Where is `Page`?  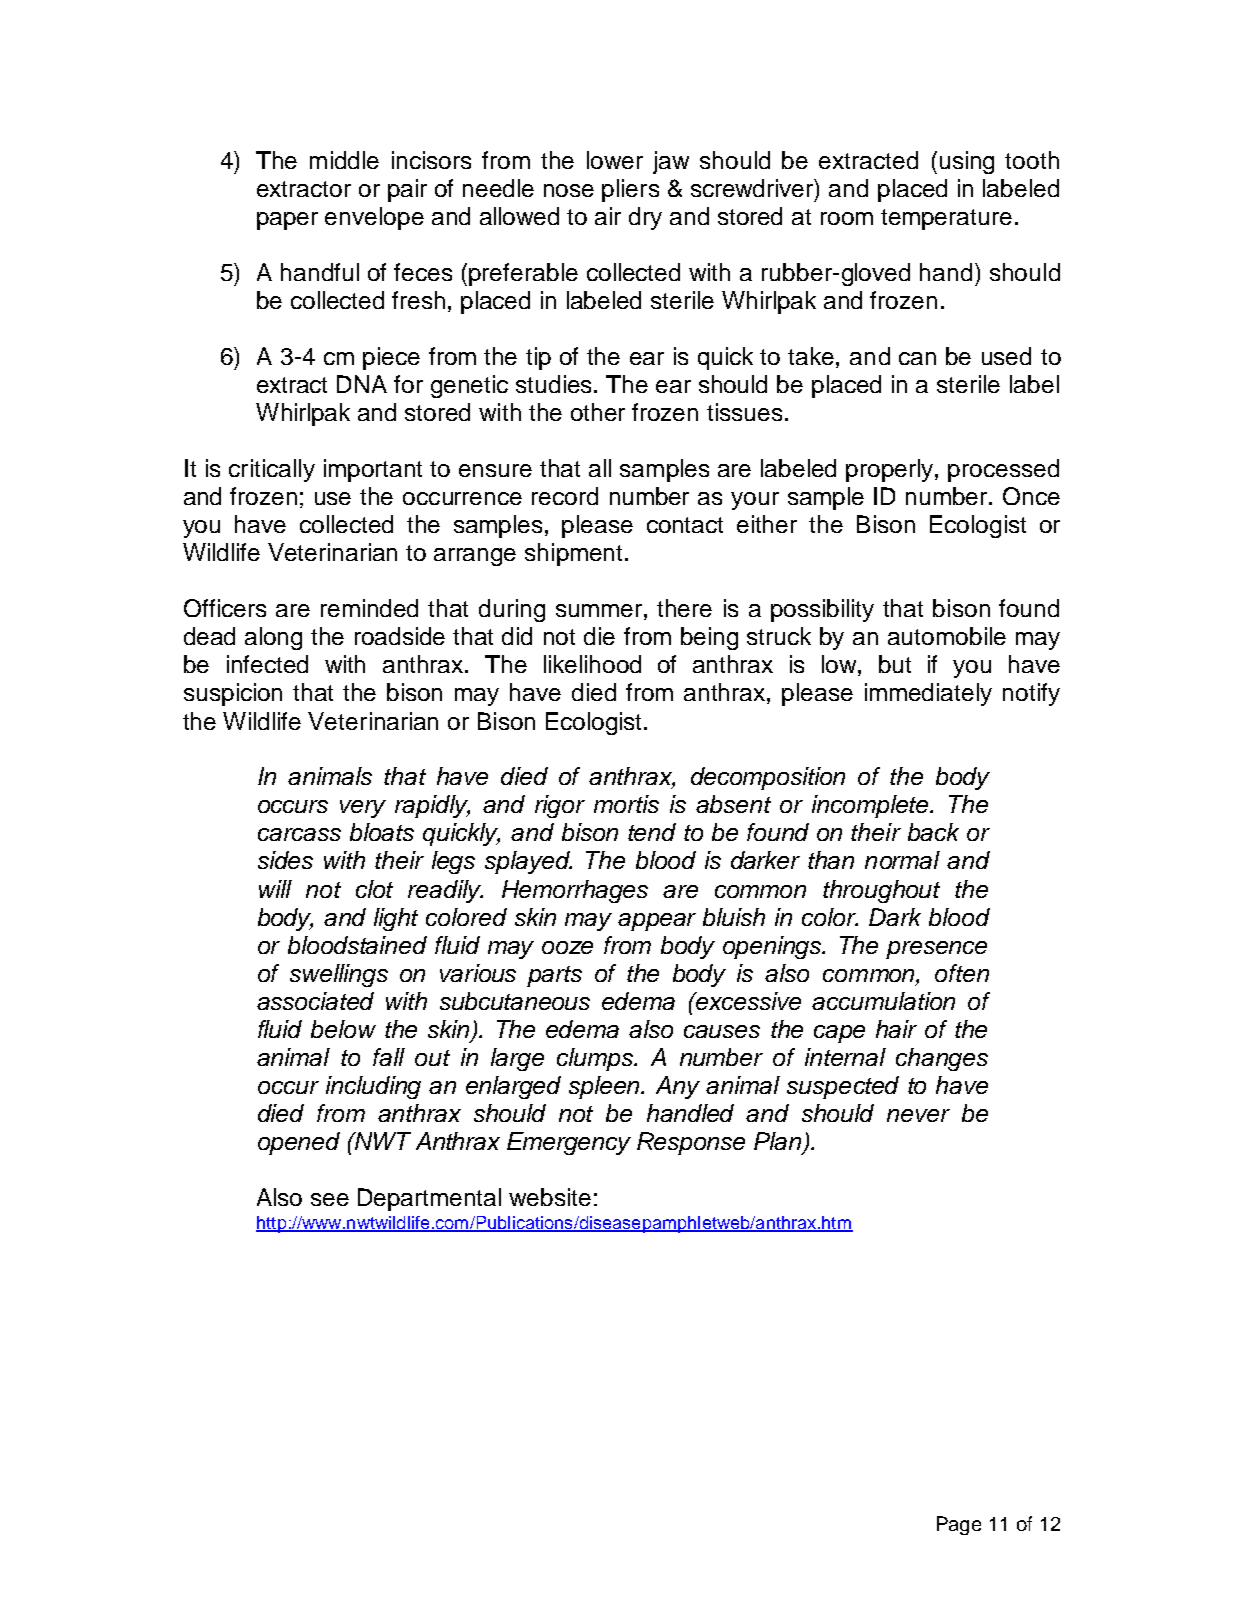
Page is located at coordinates (959, 1525).
